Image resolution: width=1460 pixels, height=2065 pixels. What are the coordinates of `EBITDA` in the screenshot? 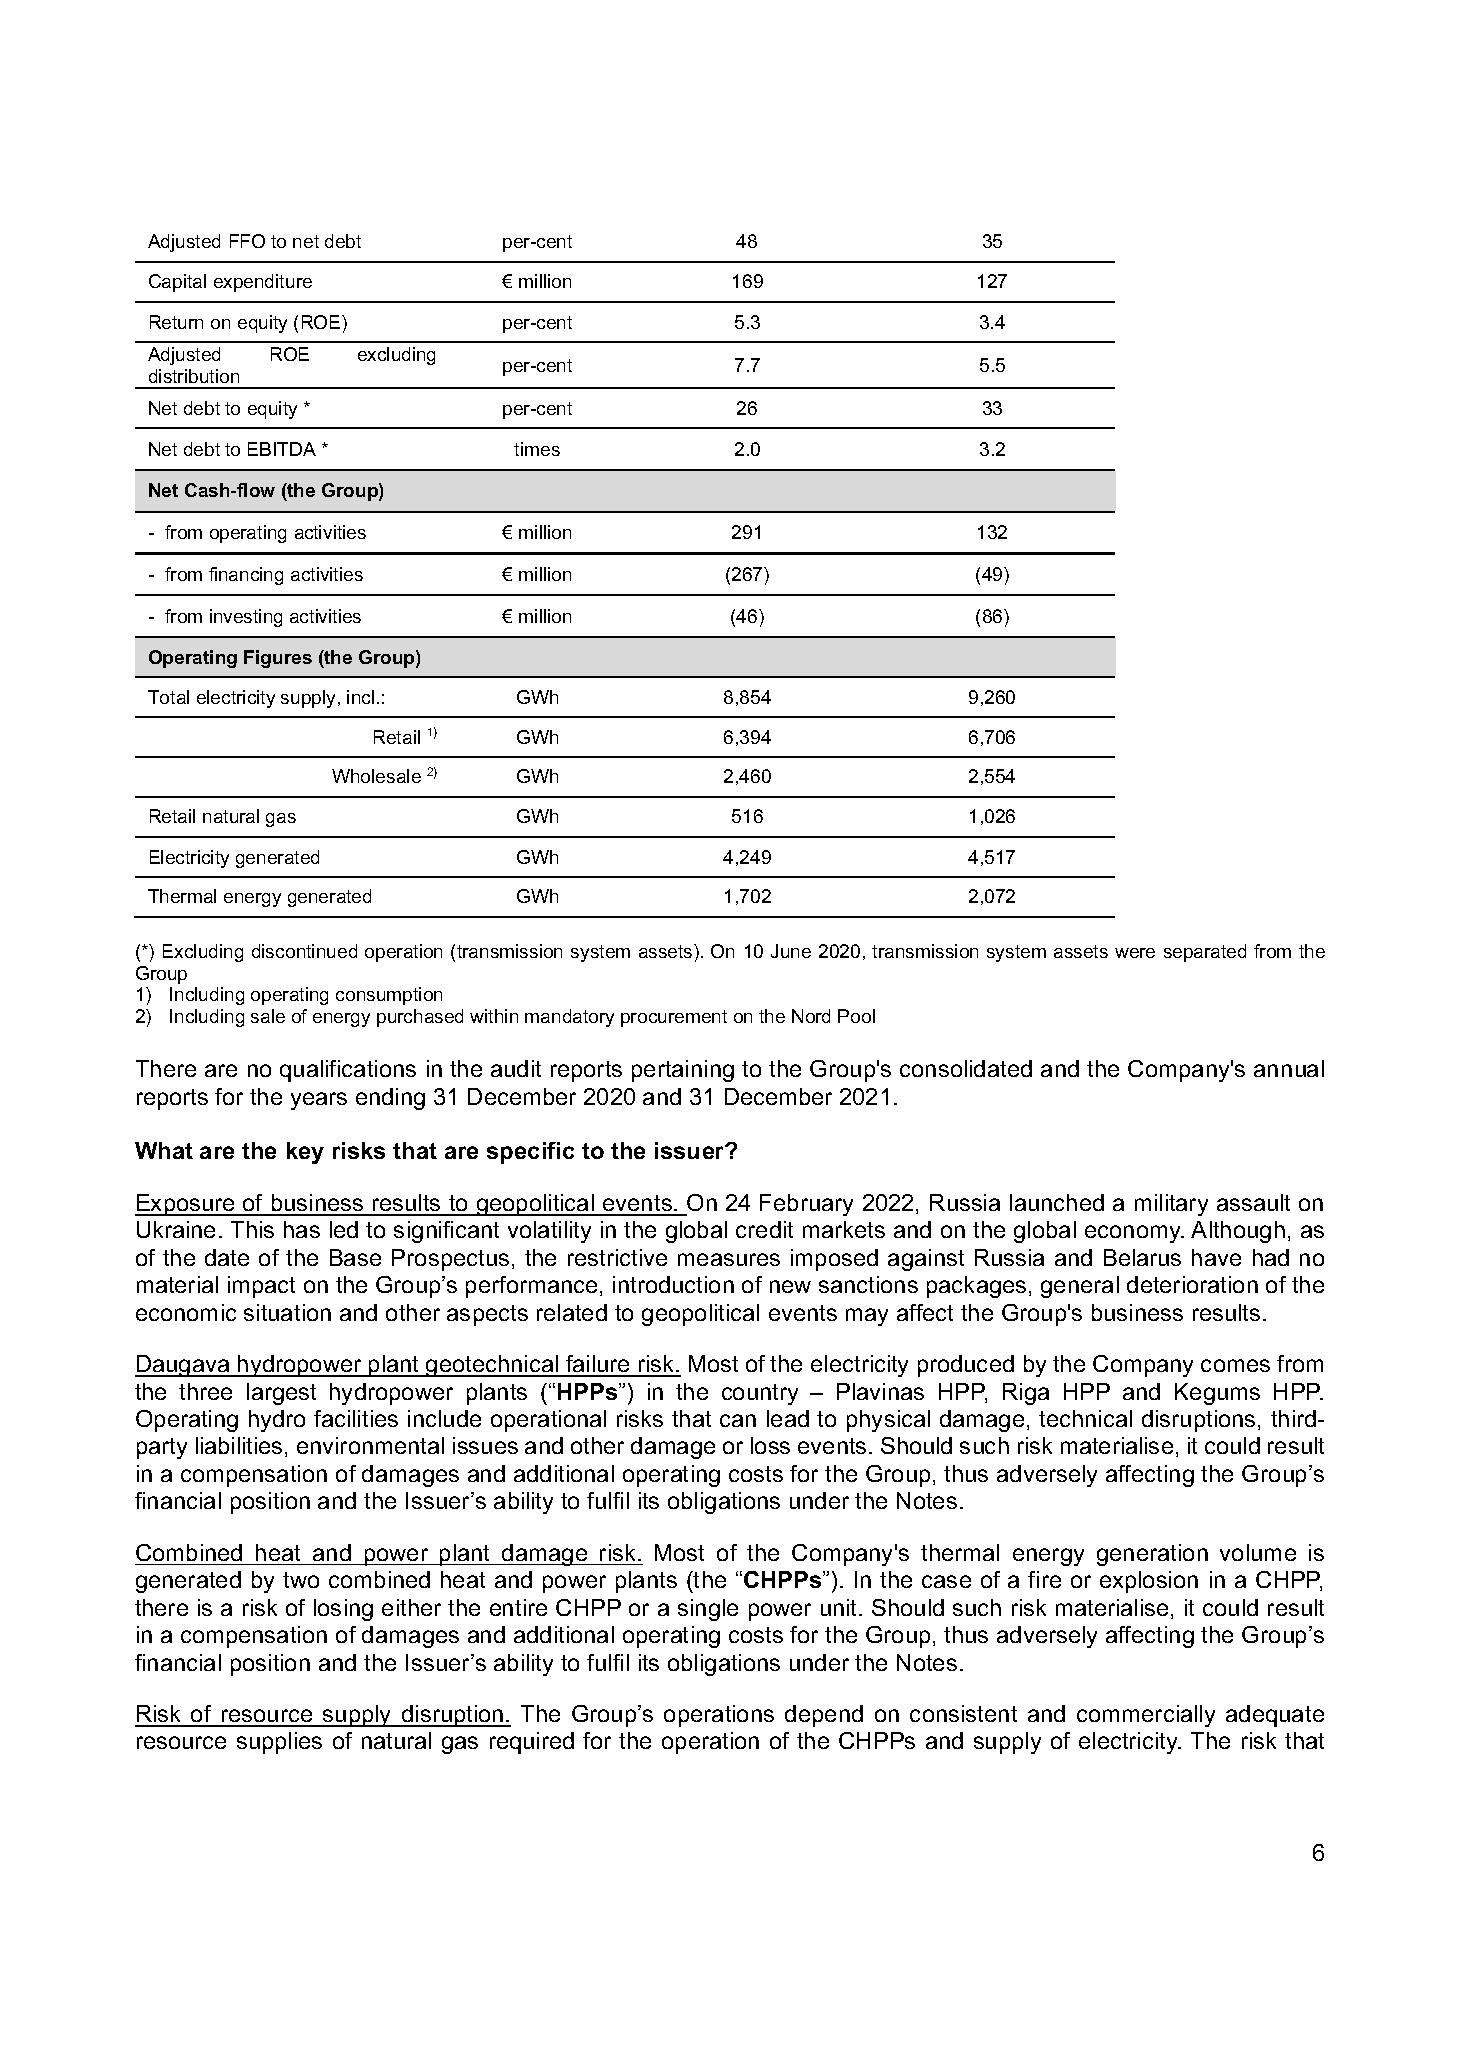 It's located at (282, 449).
